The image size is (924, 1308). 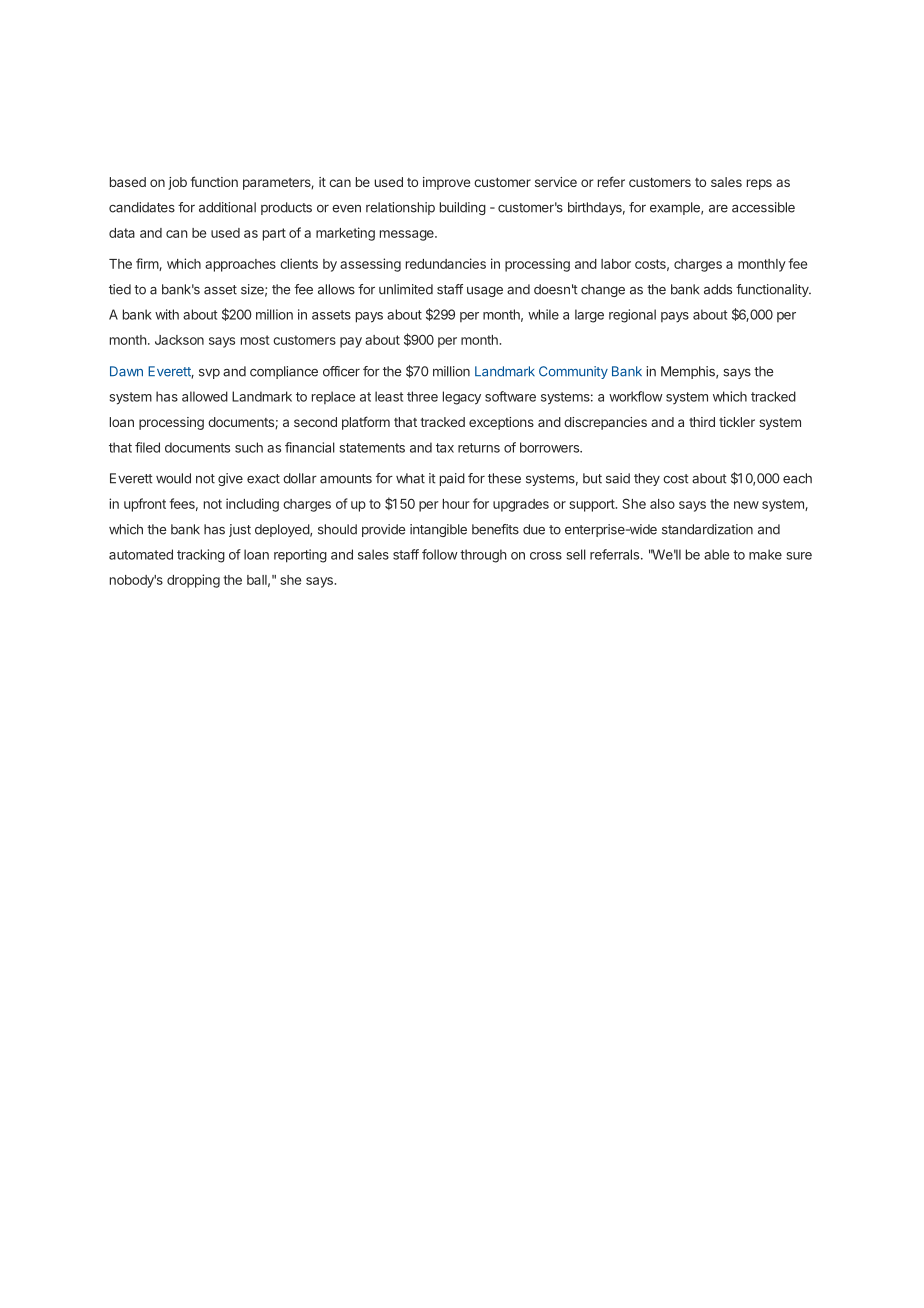 I want to click on workflow, so click(x=636, y=396).
